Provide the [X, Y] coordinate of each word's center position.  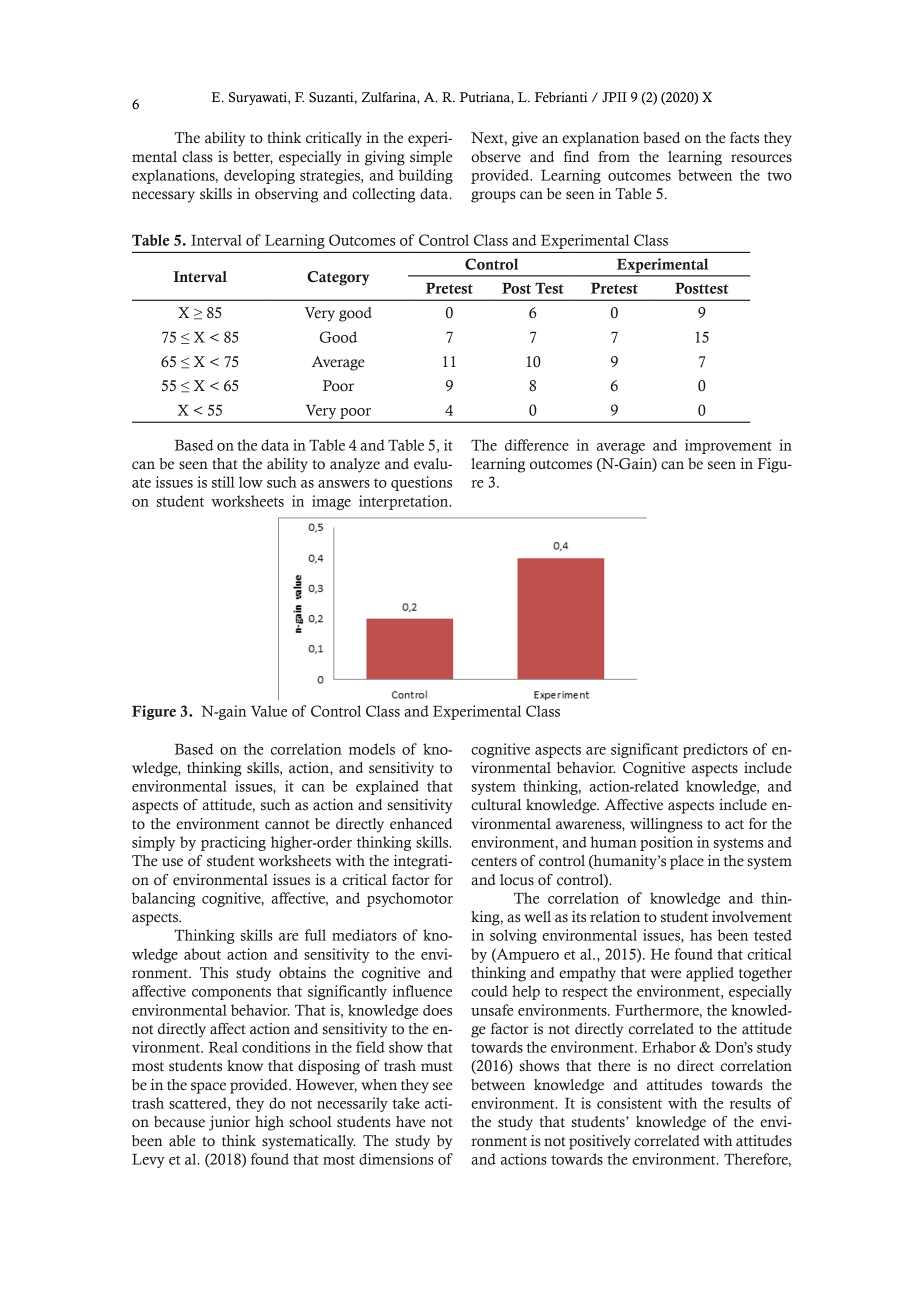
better [253, 158]
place [687, 862]
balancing [163, 899]
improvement [728, 446]
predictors [715, 750]
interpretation [405, 502]
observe [496, 157]
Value [269, 711]
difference [537, 445]
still [223, 482]
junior [229, 1123]
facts [744, 138]
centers [494, 862]
